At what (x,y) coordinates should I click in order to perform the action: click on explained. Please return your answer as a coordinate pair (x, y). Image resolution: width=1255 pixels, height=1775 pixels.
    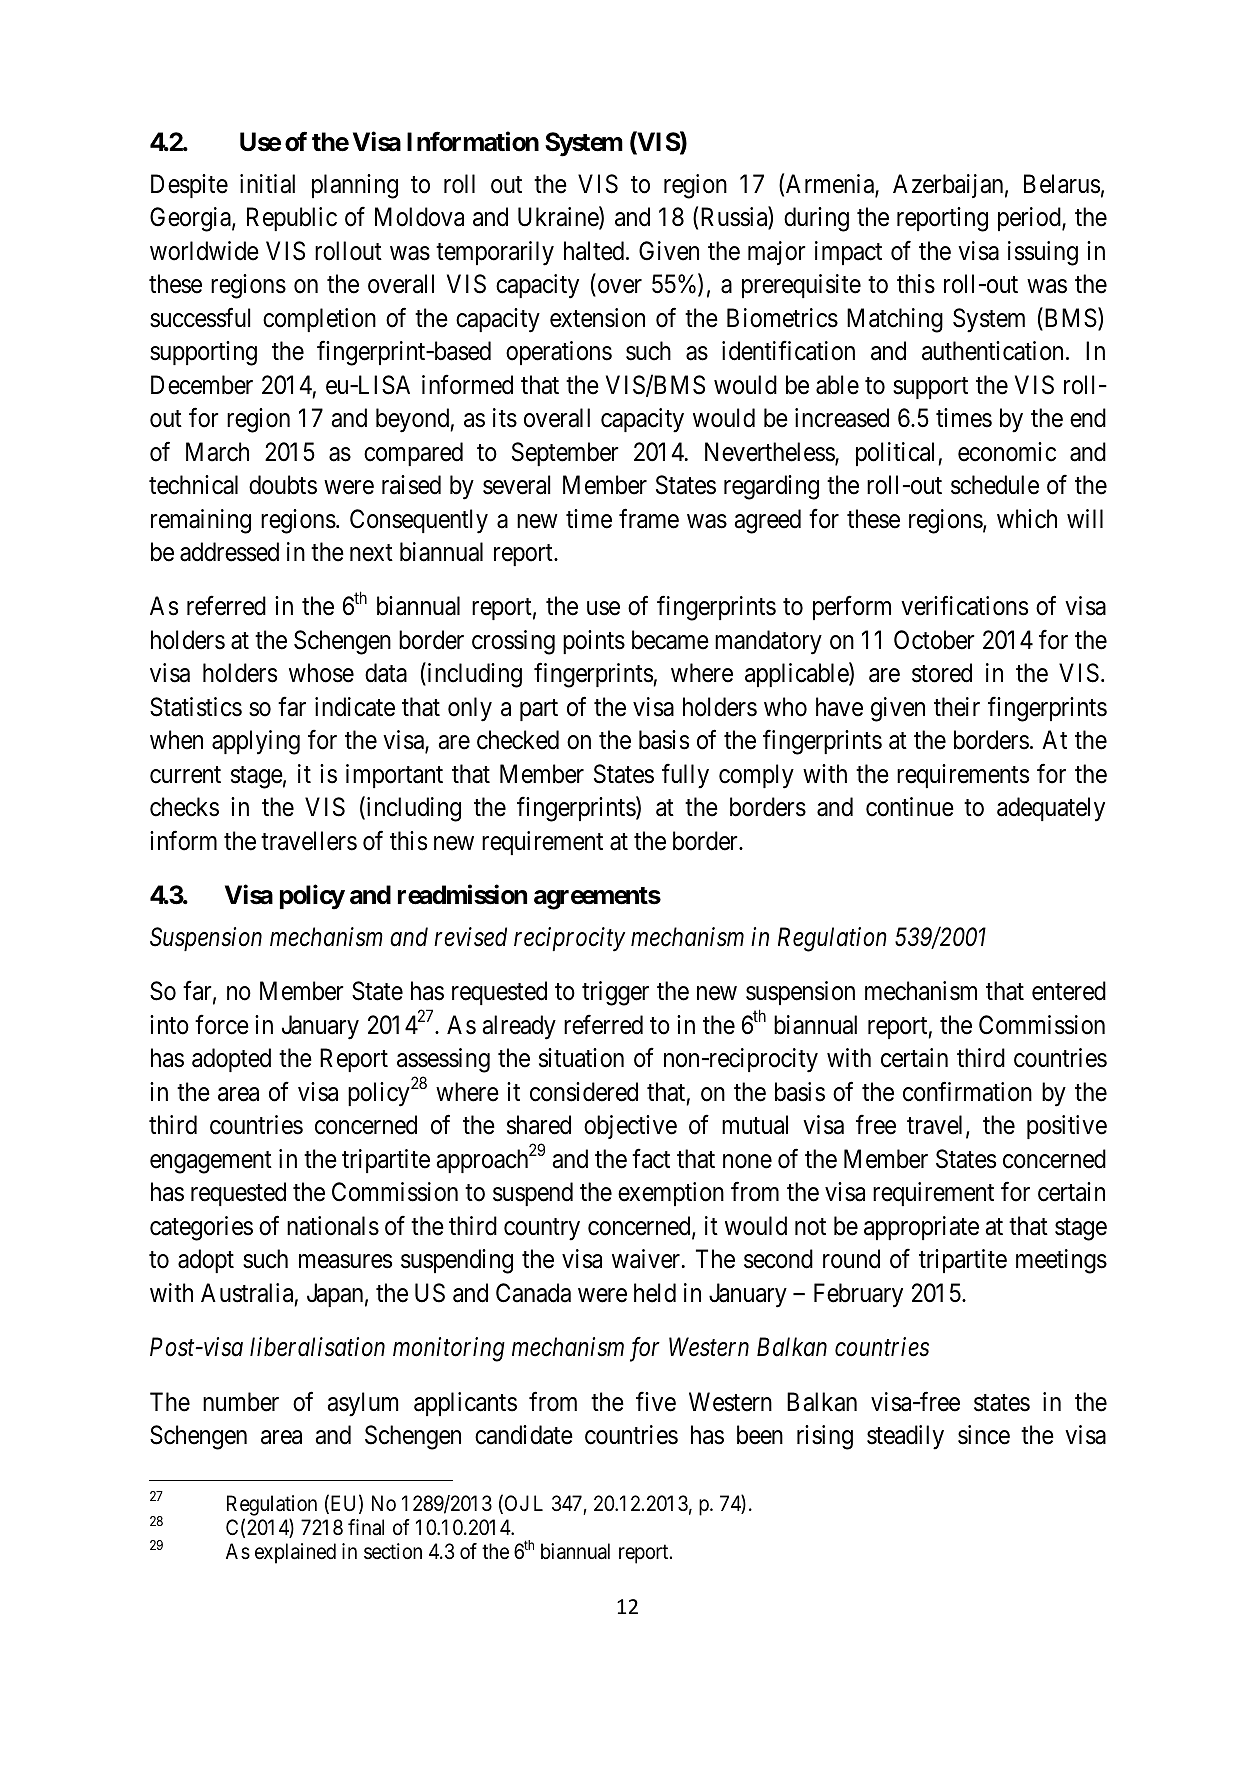
    Looking at the image, I should click on (295, 1553).
